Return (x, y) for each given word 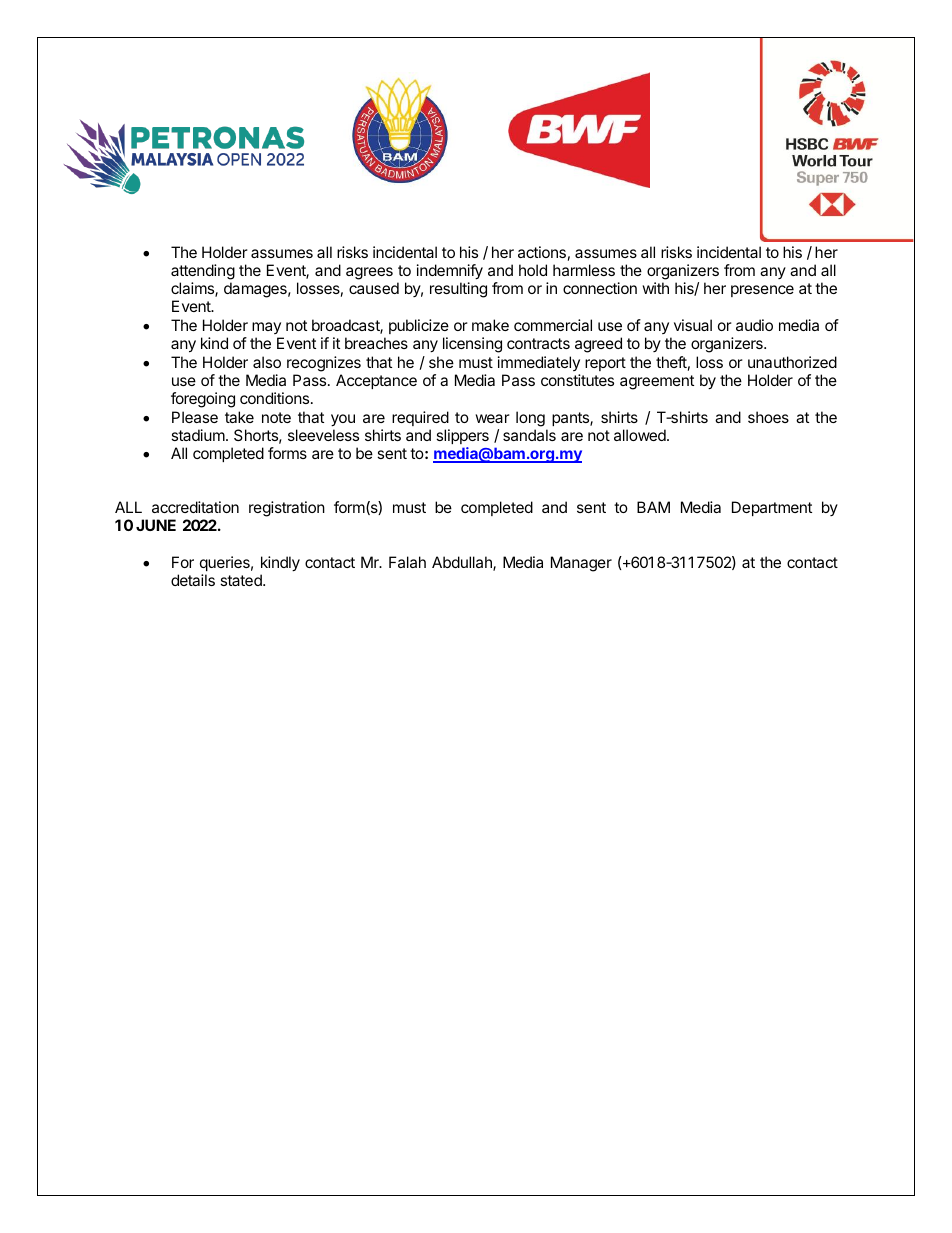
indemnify (450, 272)
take (239, 417)
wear (492, 418)
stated (242, 580)
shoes (768, 417)
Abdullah (463, 563)
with (655, 288)
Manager (581, 564)
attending (203, 272)
